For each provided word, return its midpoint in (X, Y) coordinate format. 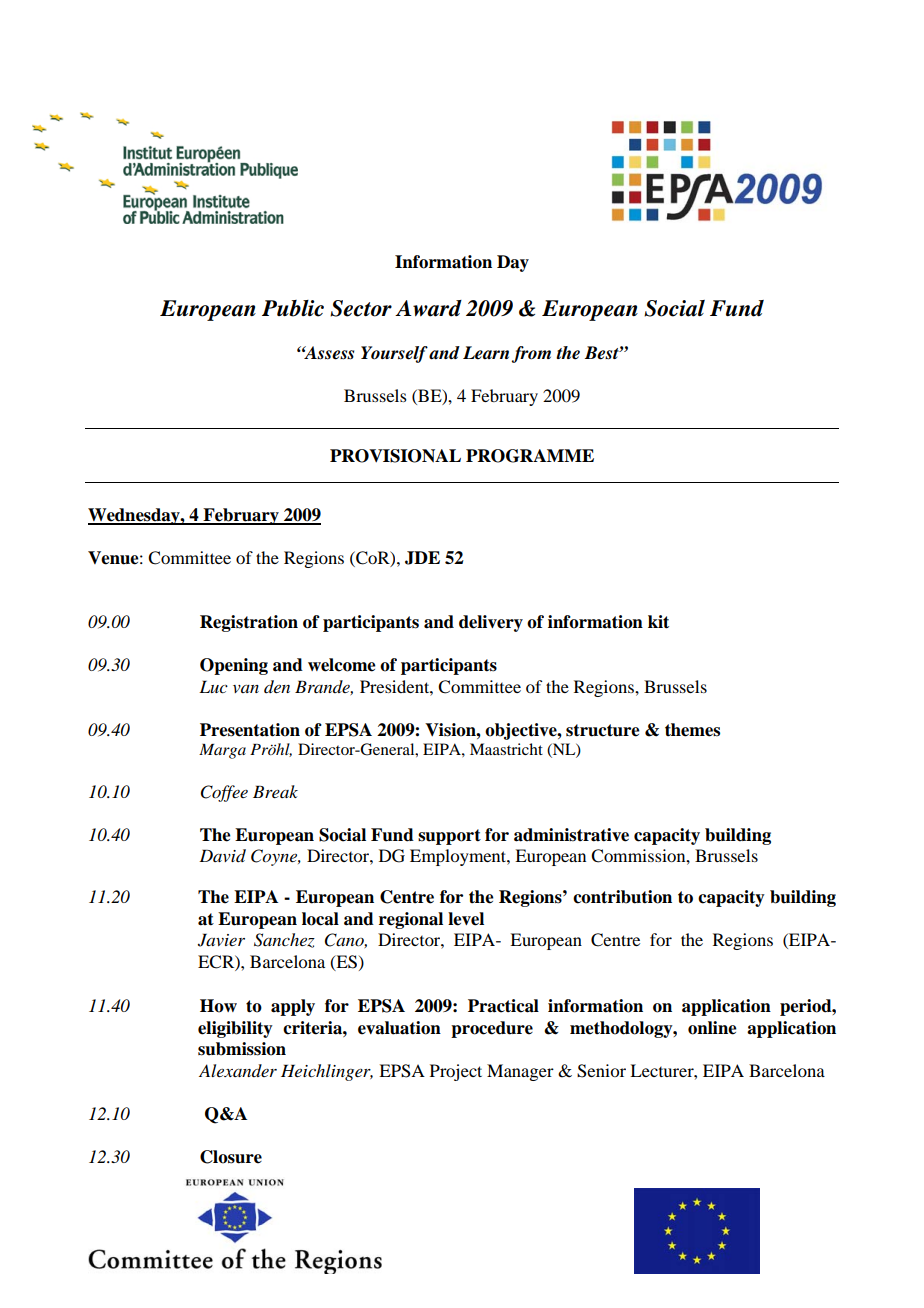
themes (692, 730)
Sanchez (284, 940)
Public (293, 308)
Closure (231, 1157)
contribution (622, 897)
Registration (249, 623)
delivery (491, 623)
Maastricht (506, 749)
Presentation (250, 730)
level (466, 919)
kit (658, 622)
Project (456, 1072)
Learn (487, 354)
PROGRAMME (530, 456)
